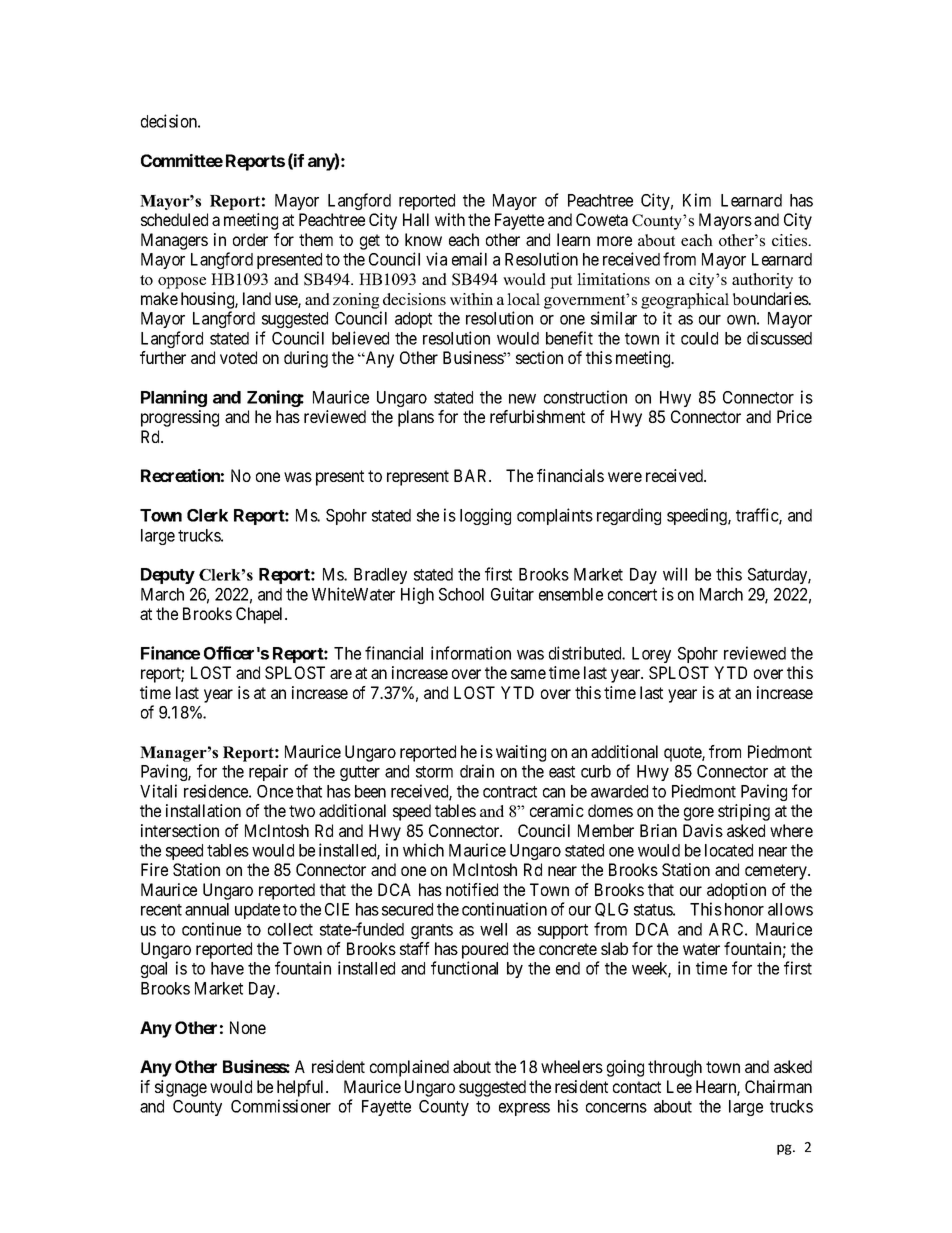 This screenshot has width=952, height=1233. I want to click on Kim, so click(697, 200).
